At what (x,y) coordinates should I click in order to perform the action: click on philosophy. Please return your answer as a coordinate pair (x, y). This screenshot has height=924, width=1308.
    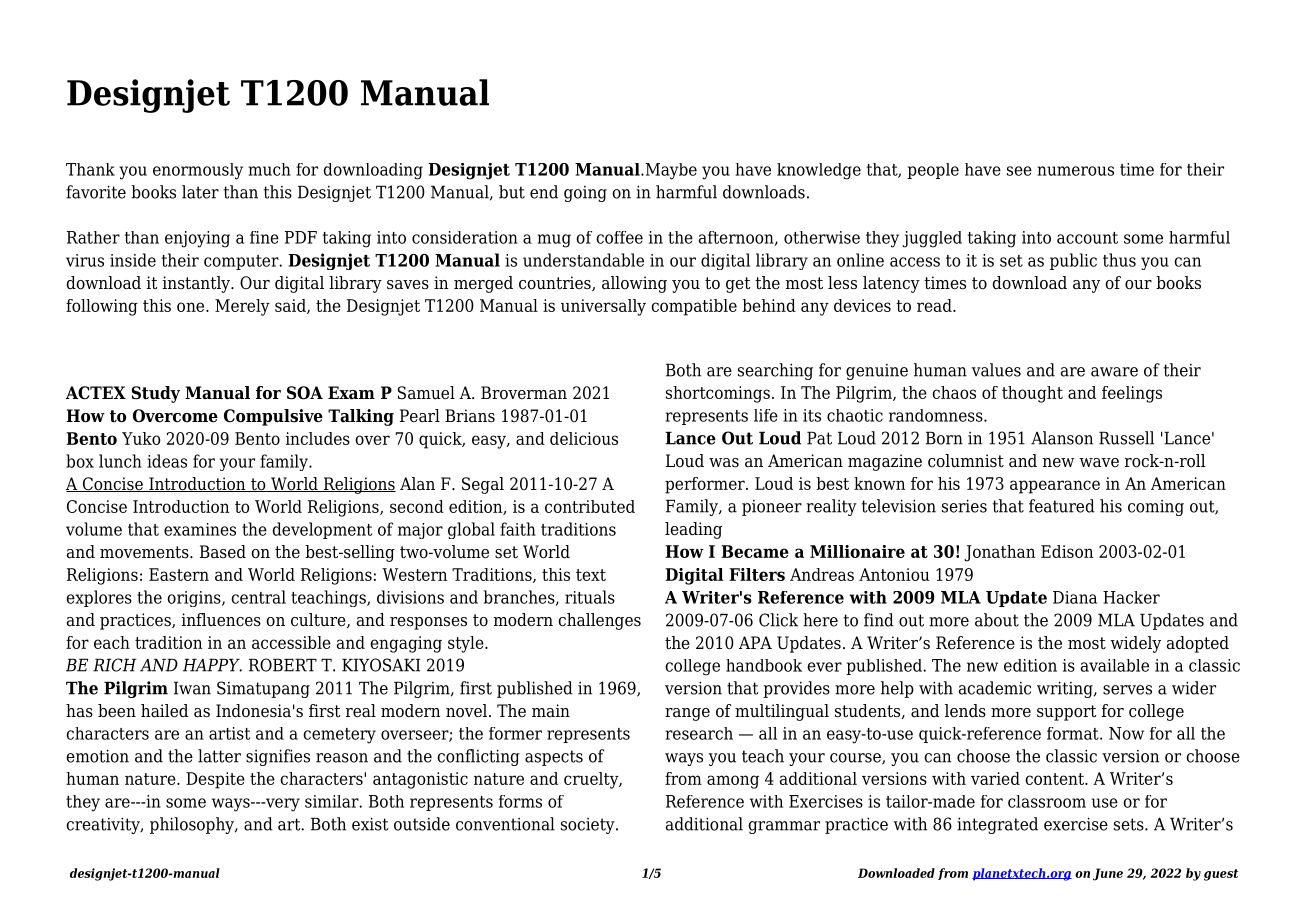
    Looking at the image, I should click on (193, 825).
